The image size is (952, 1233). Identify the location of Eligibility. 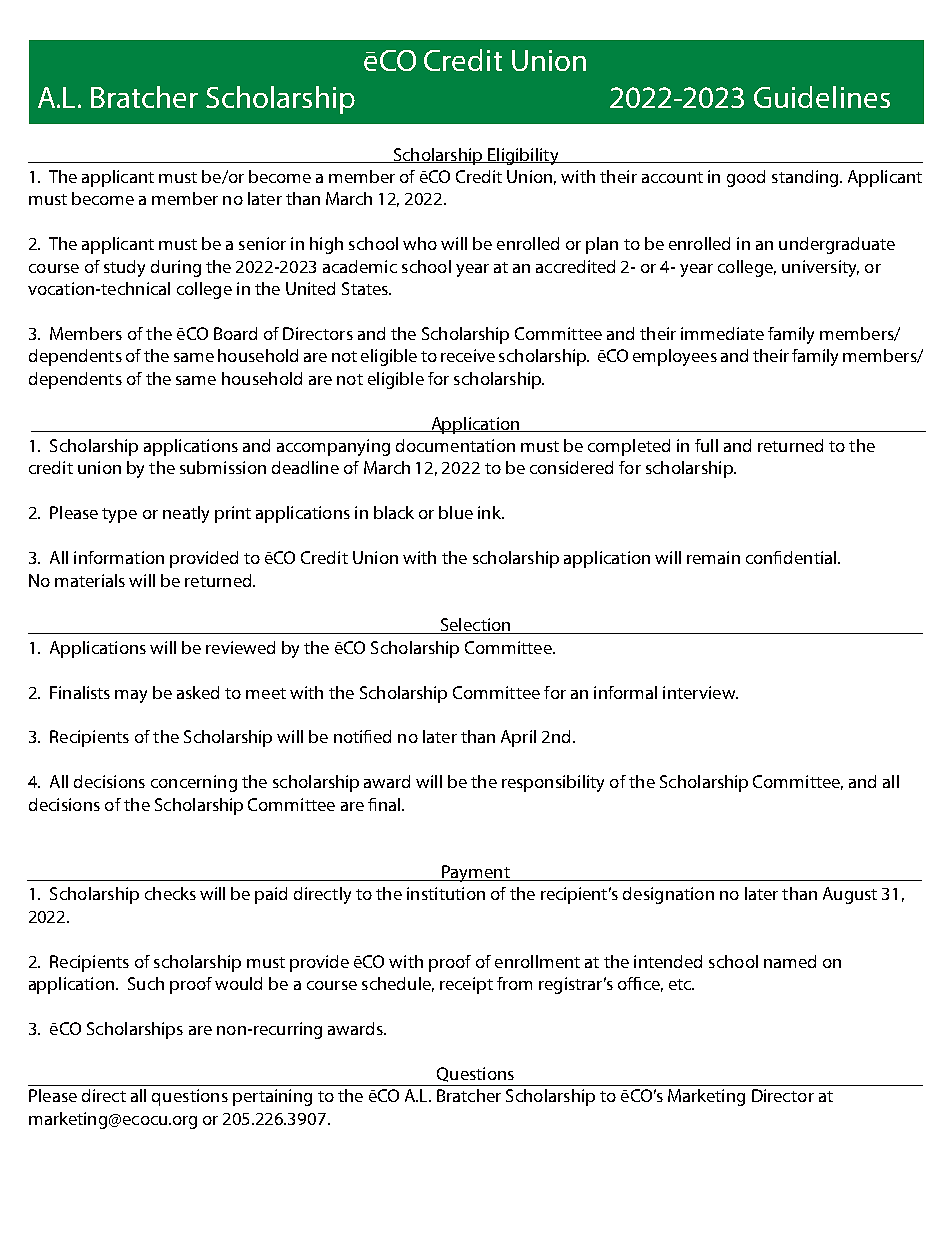
(523, 156).
